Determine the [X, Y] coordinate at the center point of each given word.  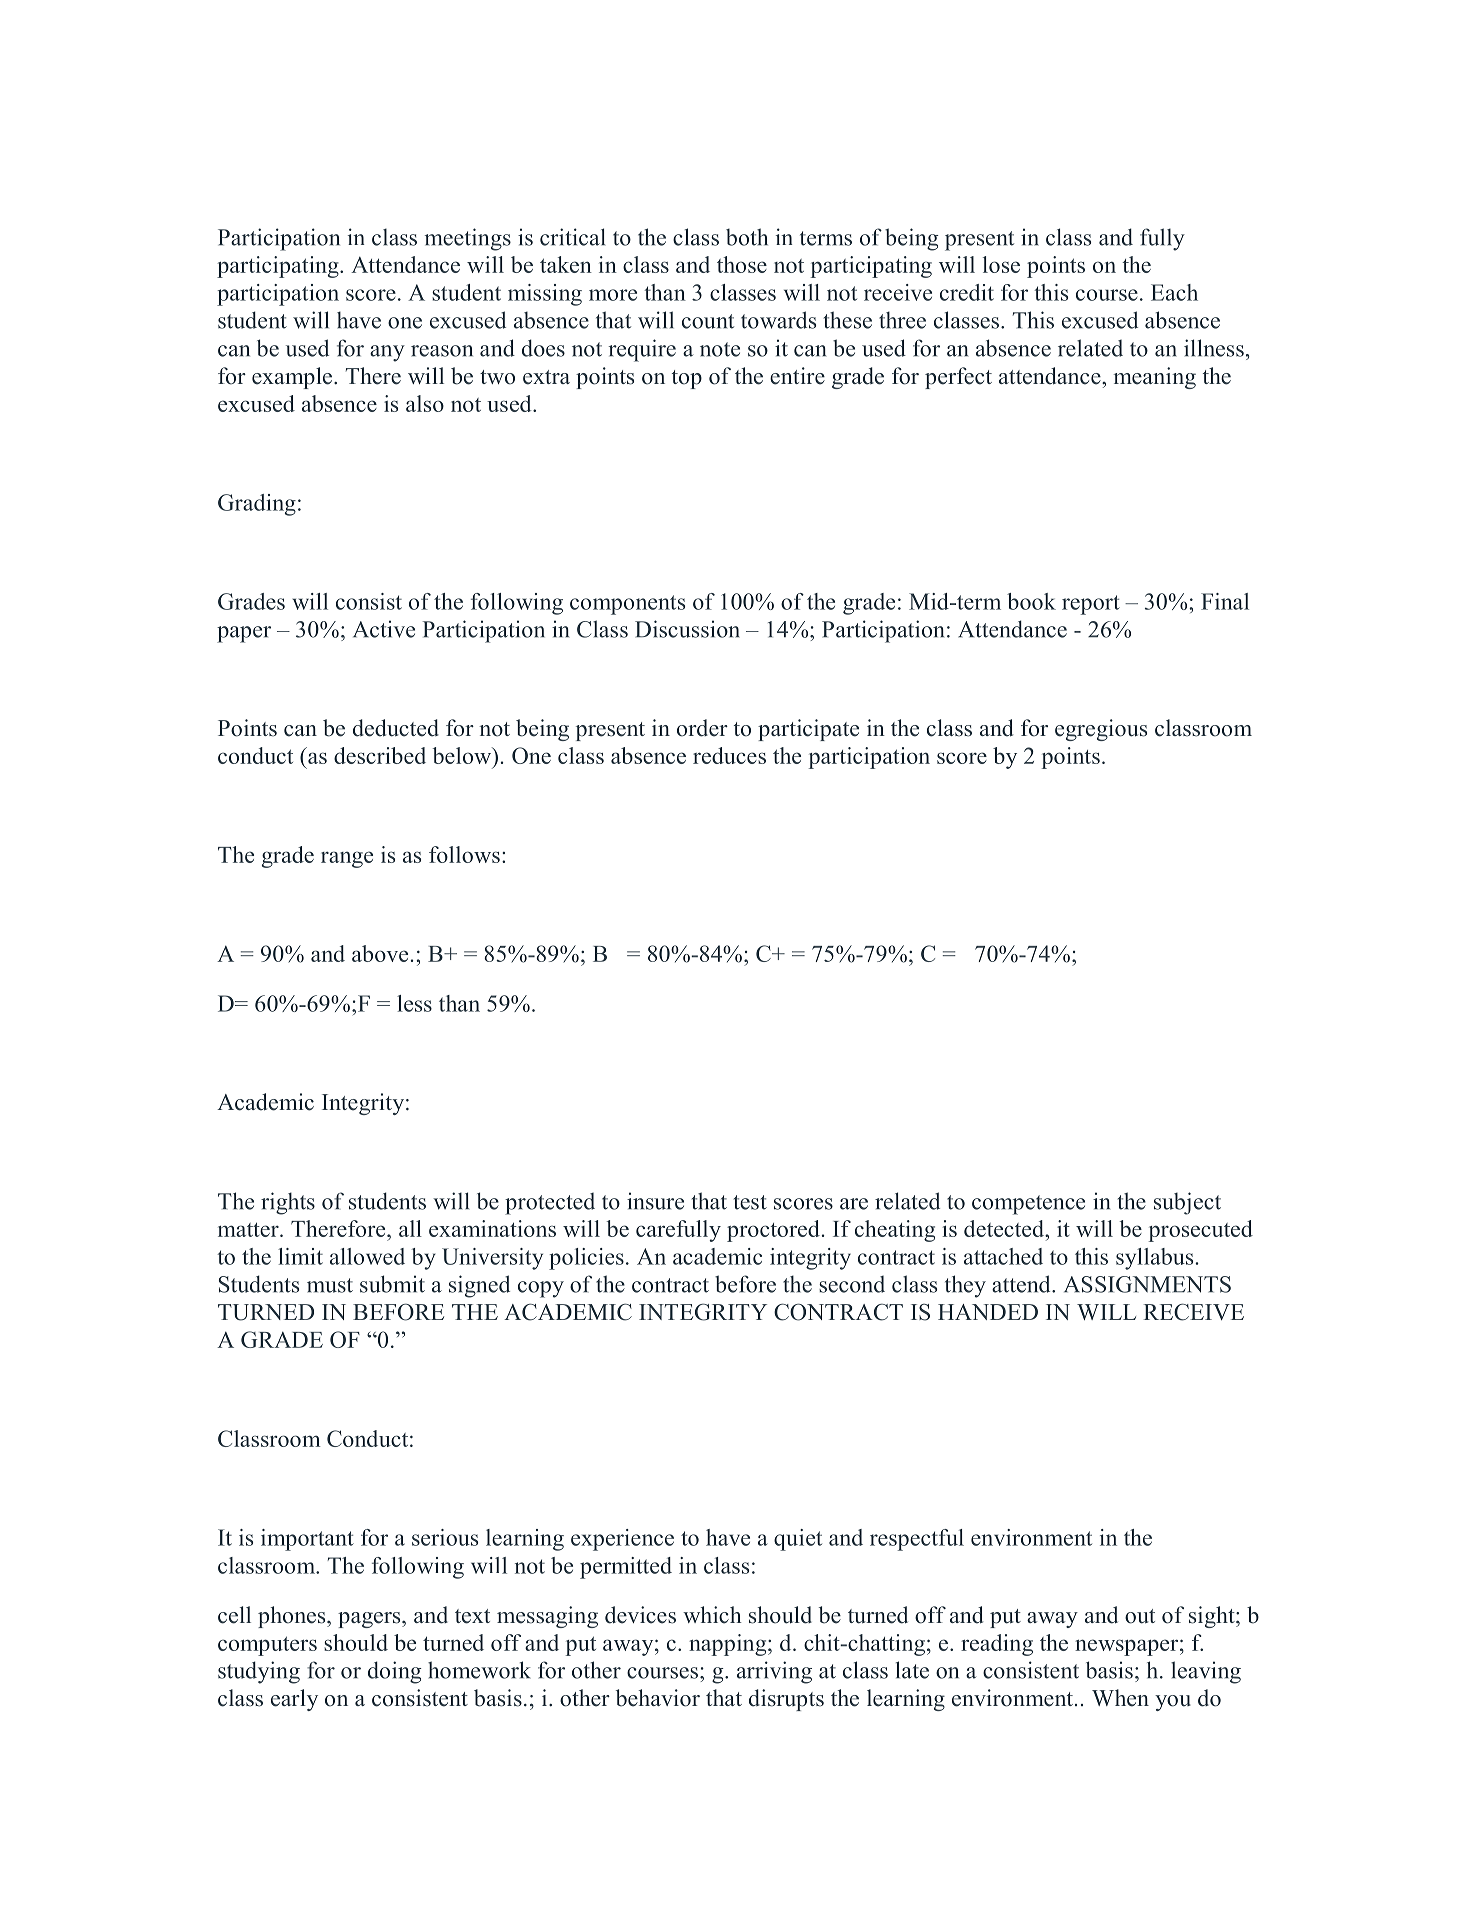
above [380, 953]
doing [395, 1672]
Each [1174, 292]
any [387, 353]
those [742, 264]
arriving [774, 1672]
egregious [1101, 730]
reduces [729, 755]
